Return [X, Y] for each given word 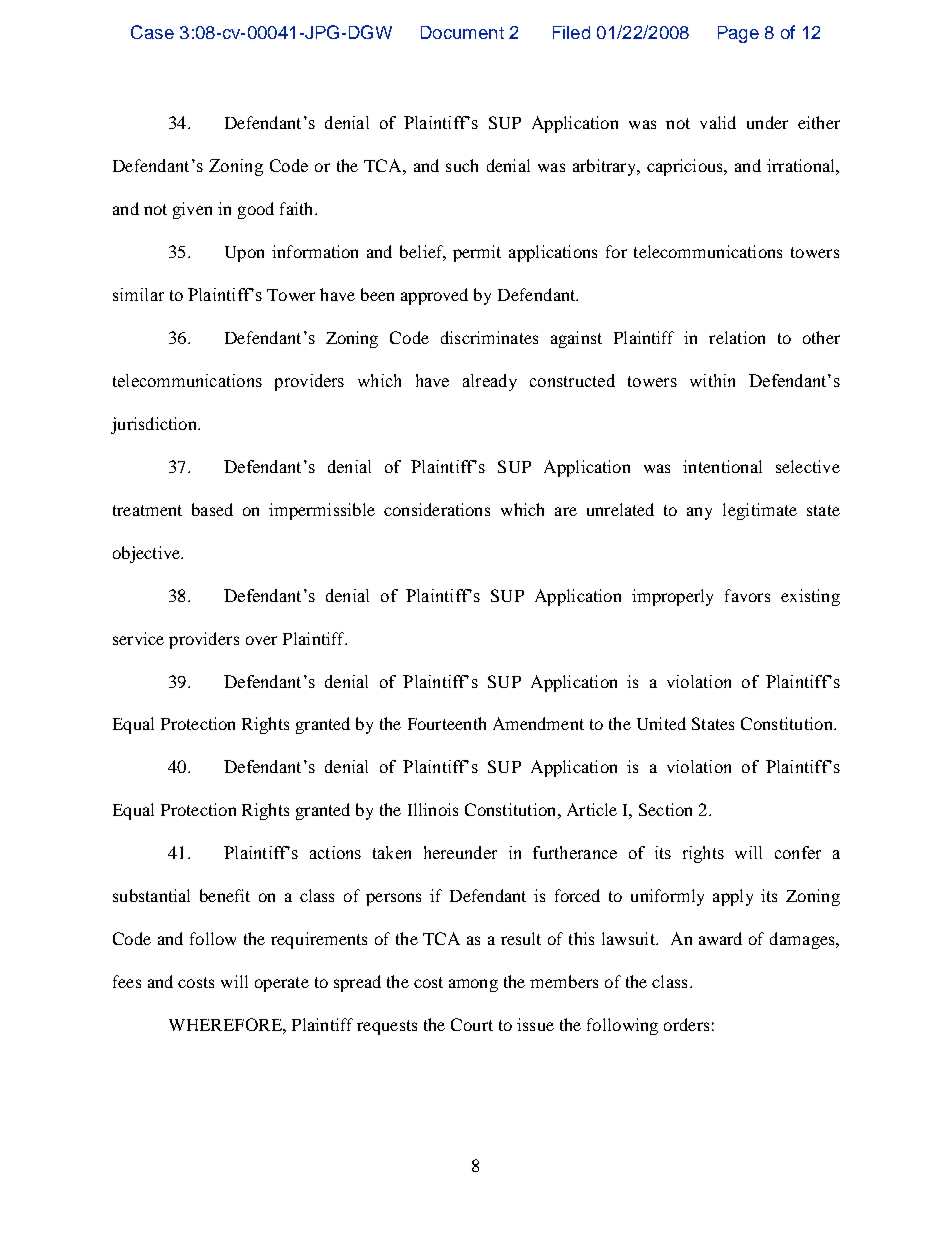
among [473, 985]
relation [737, 337]
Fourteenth [447, 723]
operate [282, 984]
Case [152, 32]
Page [738, 34]
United [661, 723]
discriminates [489, 337]
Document [462, 32]
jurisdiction [155, 425]
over [261, 640]
